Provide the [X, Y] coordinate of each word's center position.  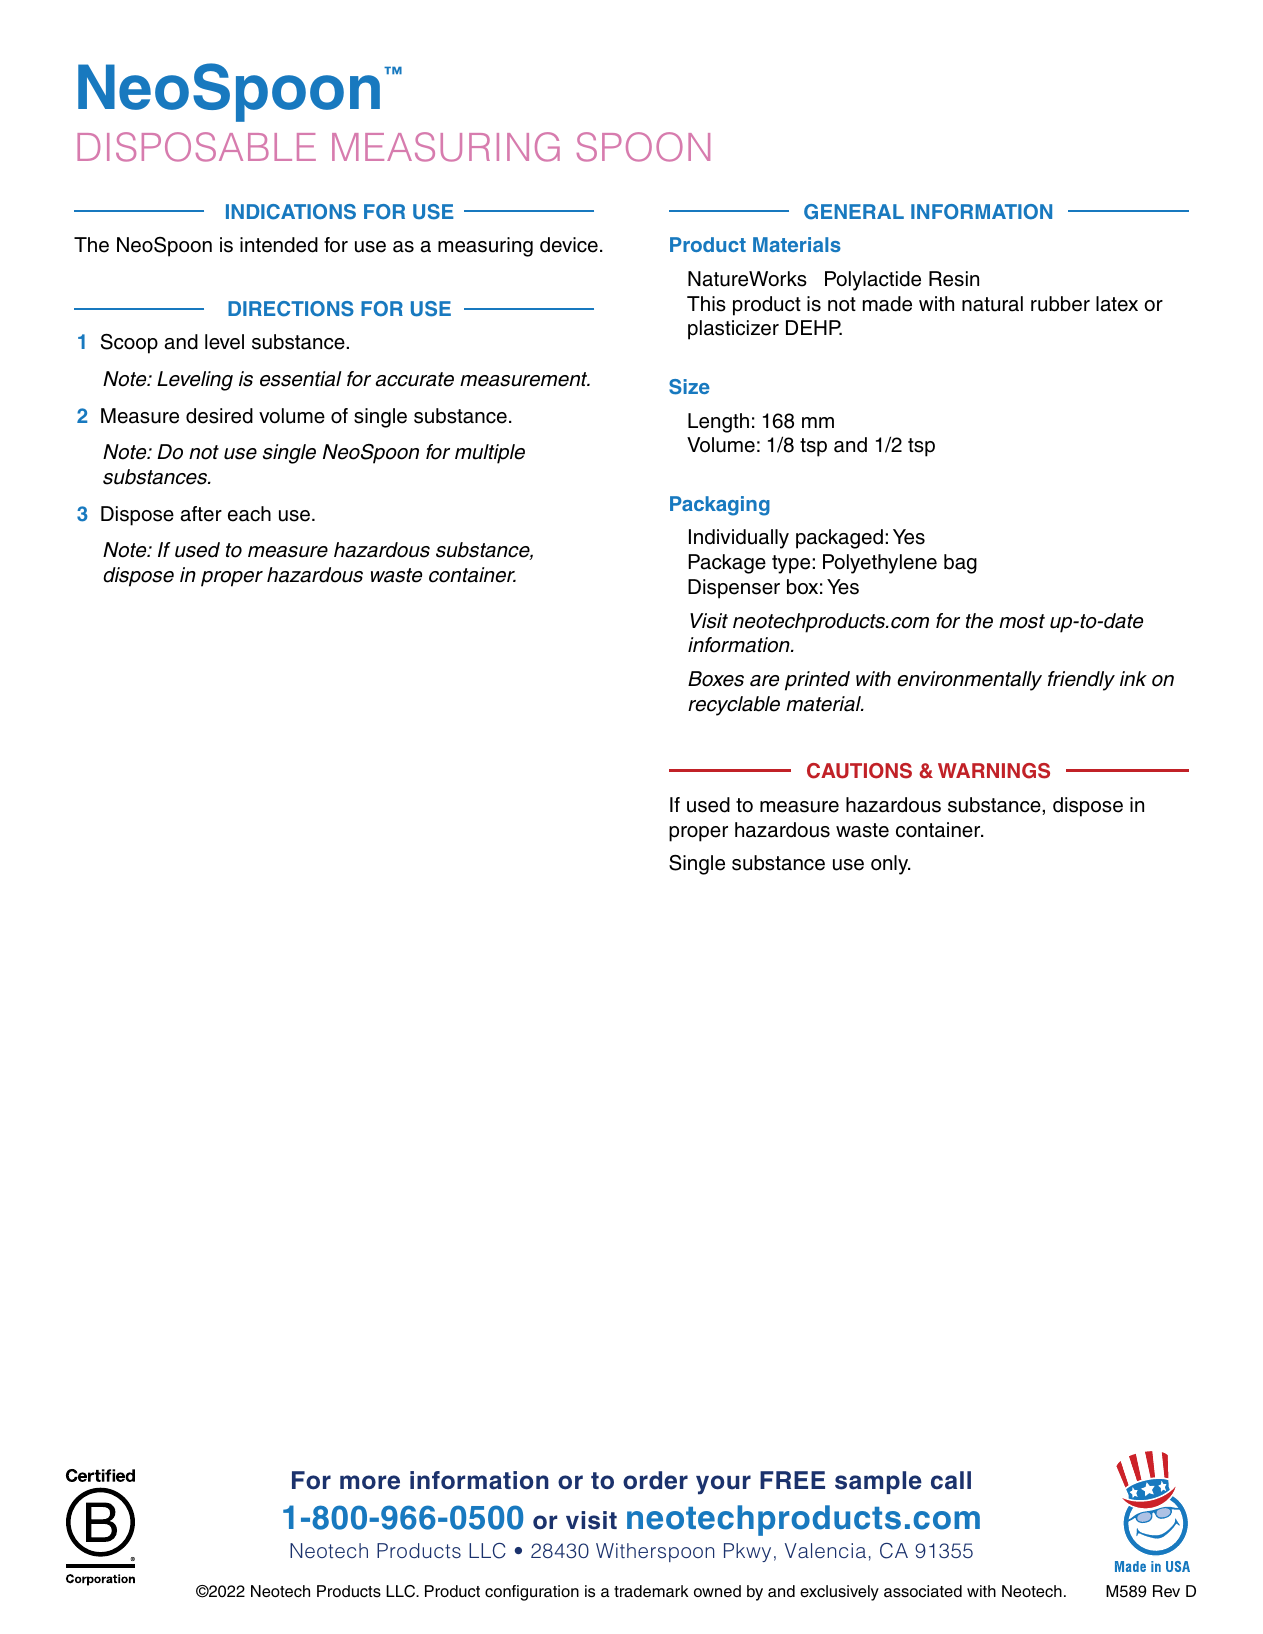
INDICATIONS [291, 212]
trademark [651, 1591]
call [951, 1480]
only [891, 865]
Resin [954, 279]
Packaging [720, 506]
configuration [532, 1593]
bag [960, 564]
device [569, 245]
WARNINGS [994, 771]
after [201, 514]
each [249, 514]
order [655, 1480]
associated [923, 1591]
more [370, 1482]
